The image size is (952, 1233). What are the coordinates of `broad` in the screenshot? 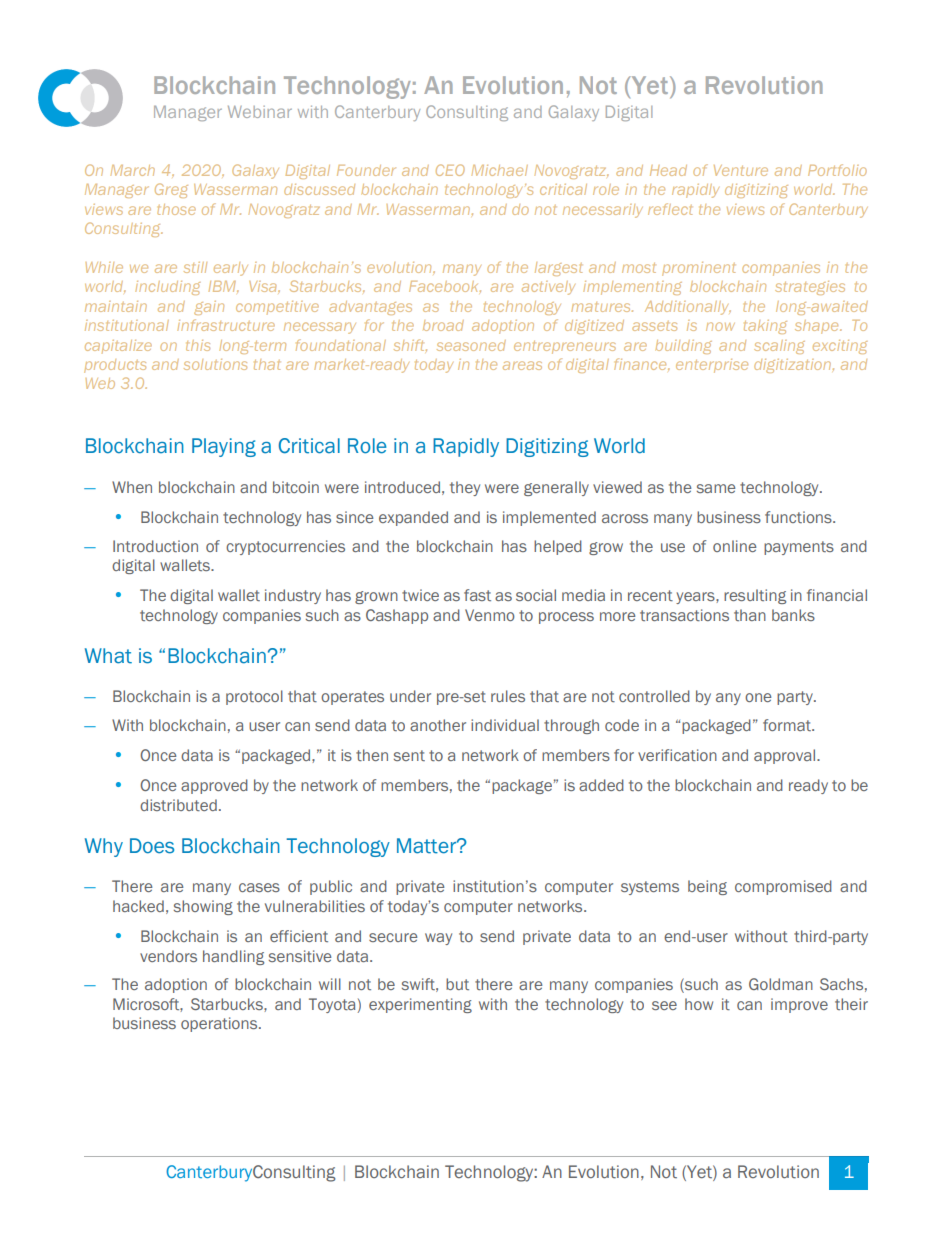 It's located at (443, 325).
